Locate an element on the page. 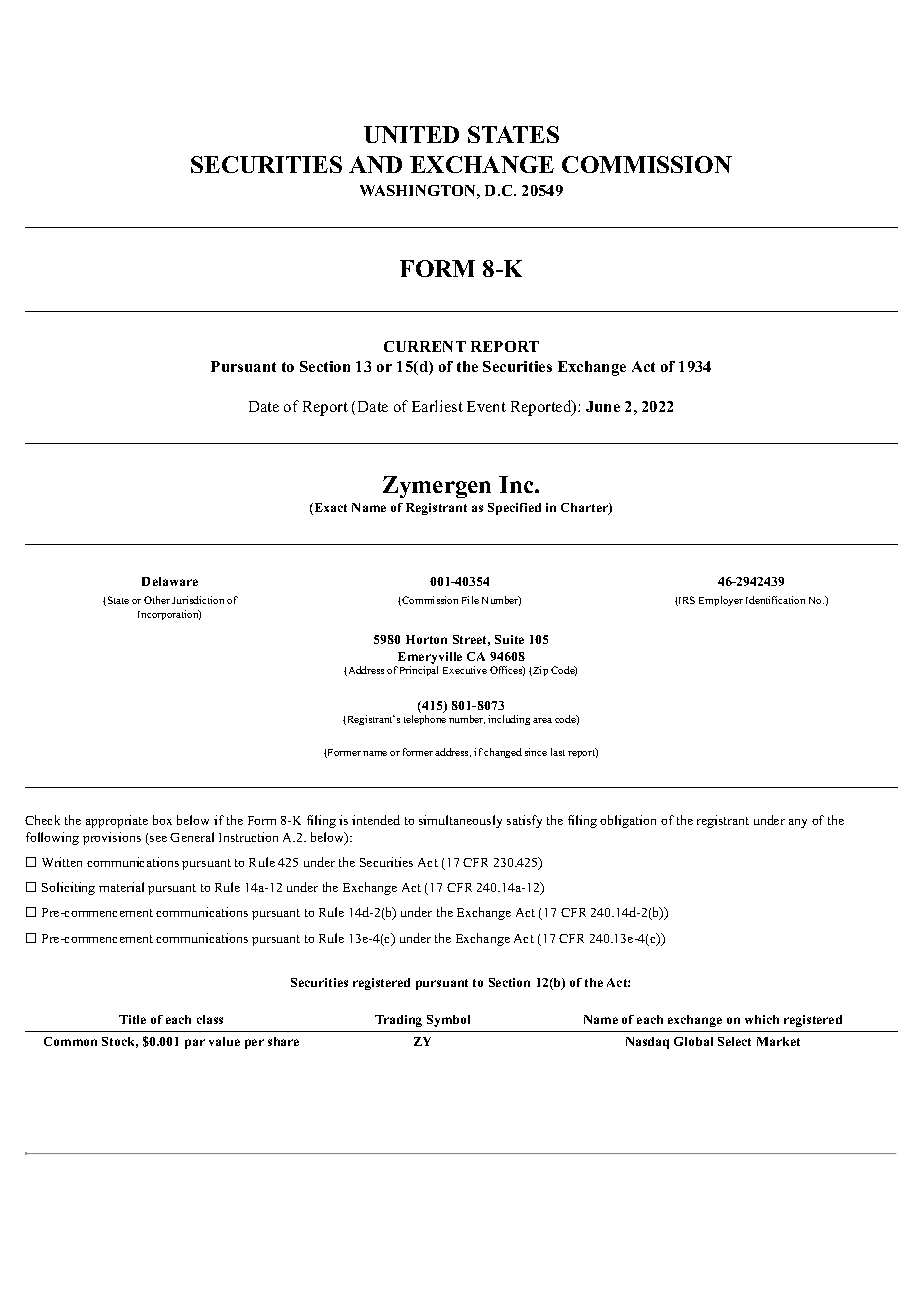 The image size is (924, 1308). UNITED is located at coordinates (411, 134).
